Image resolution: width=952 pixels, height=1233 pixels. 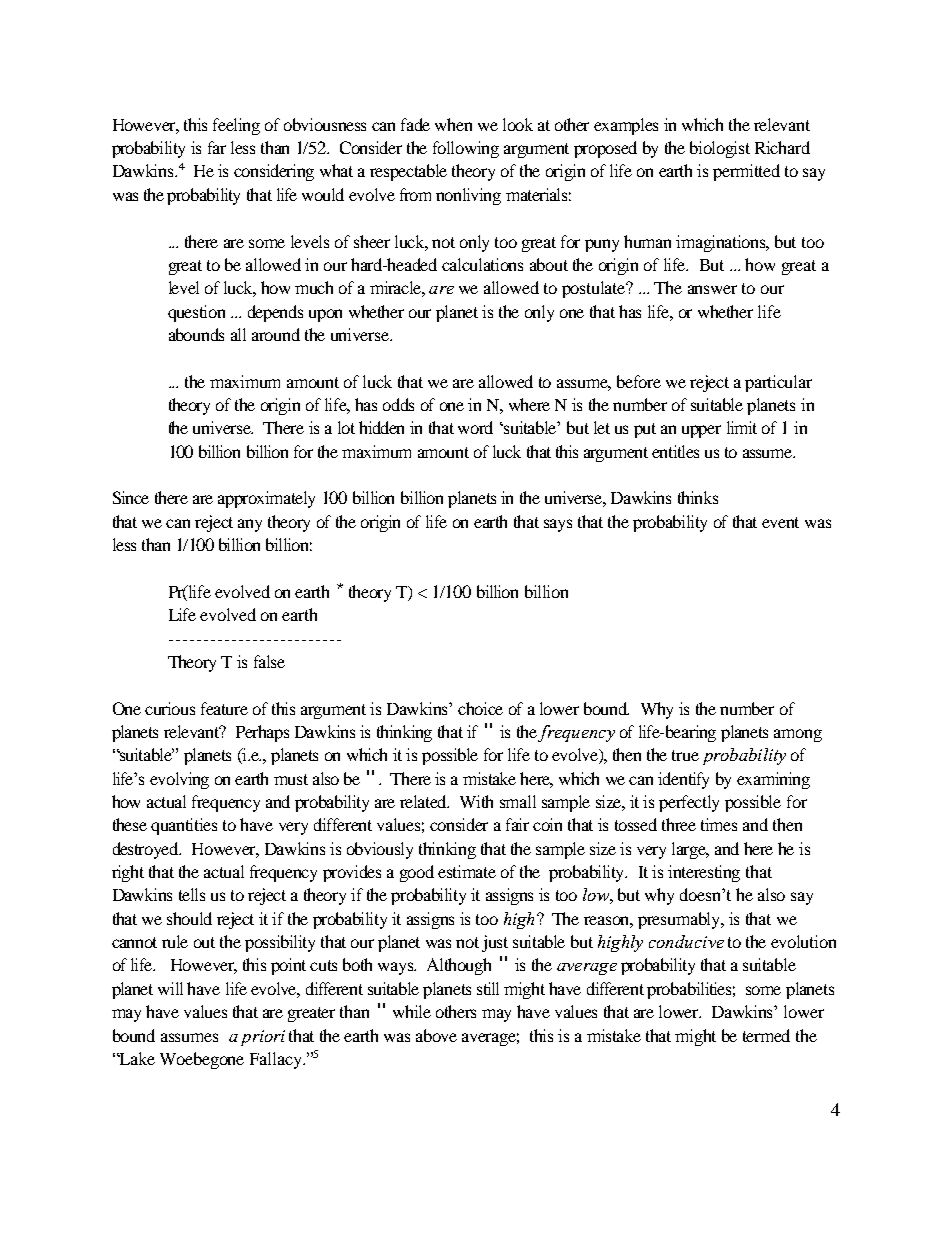 I want to click on says, so click(x=558, y=525).
